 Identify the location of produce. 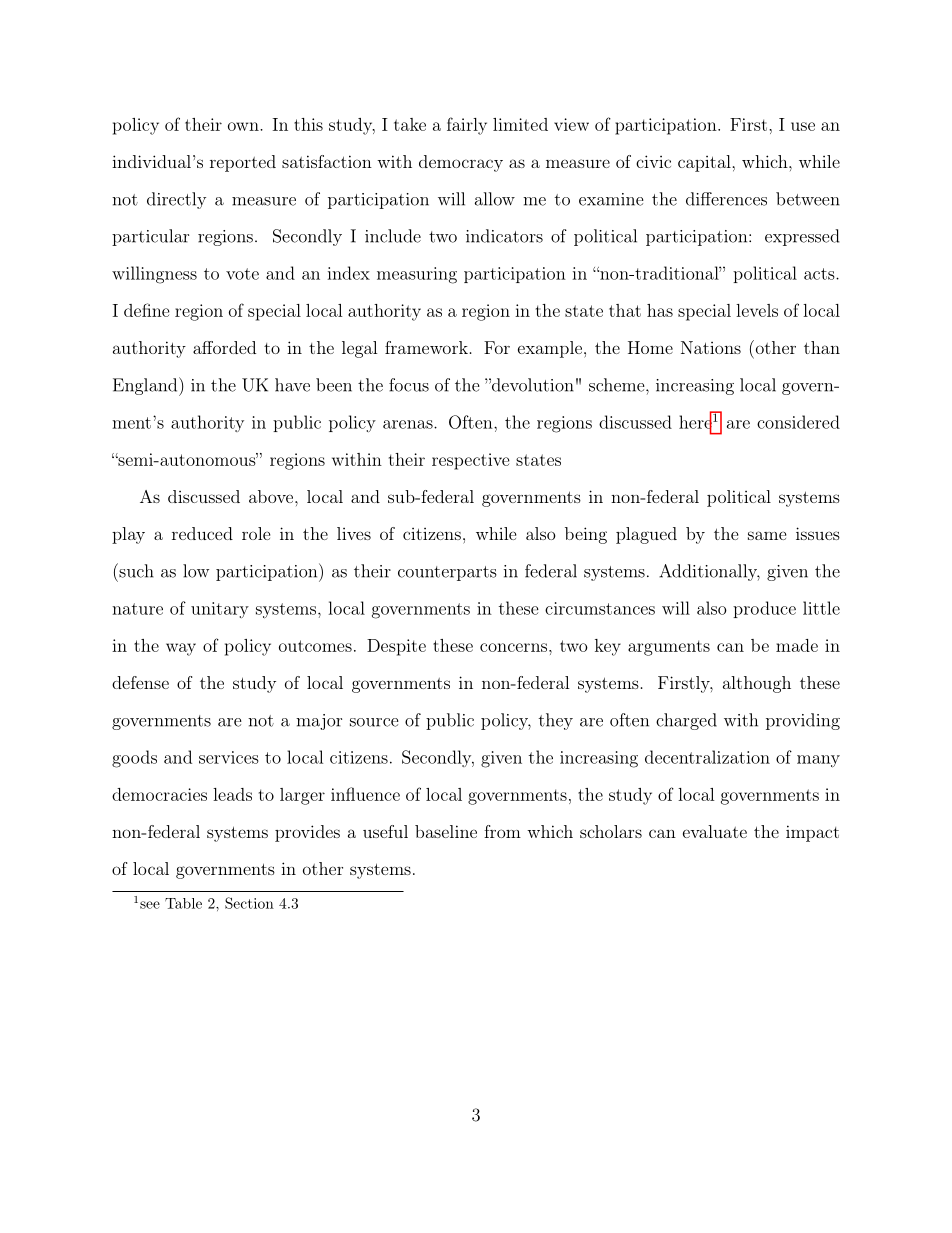
(764, 609).
